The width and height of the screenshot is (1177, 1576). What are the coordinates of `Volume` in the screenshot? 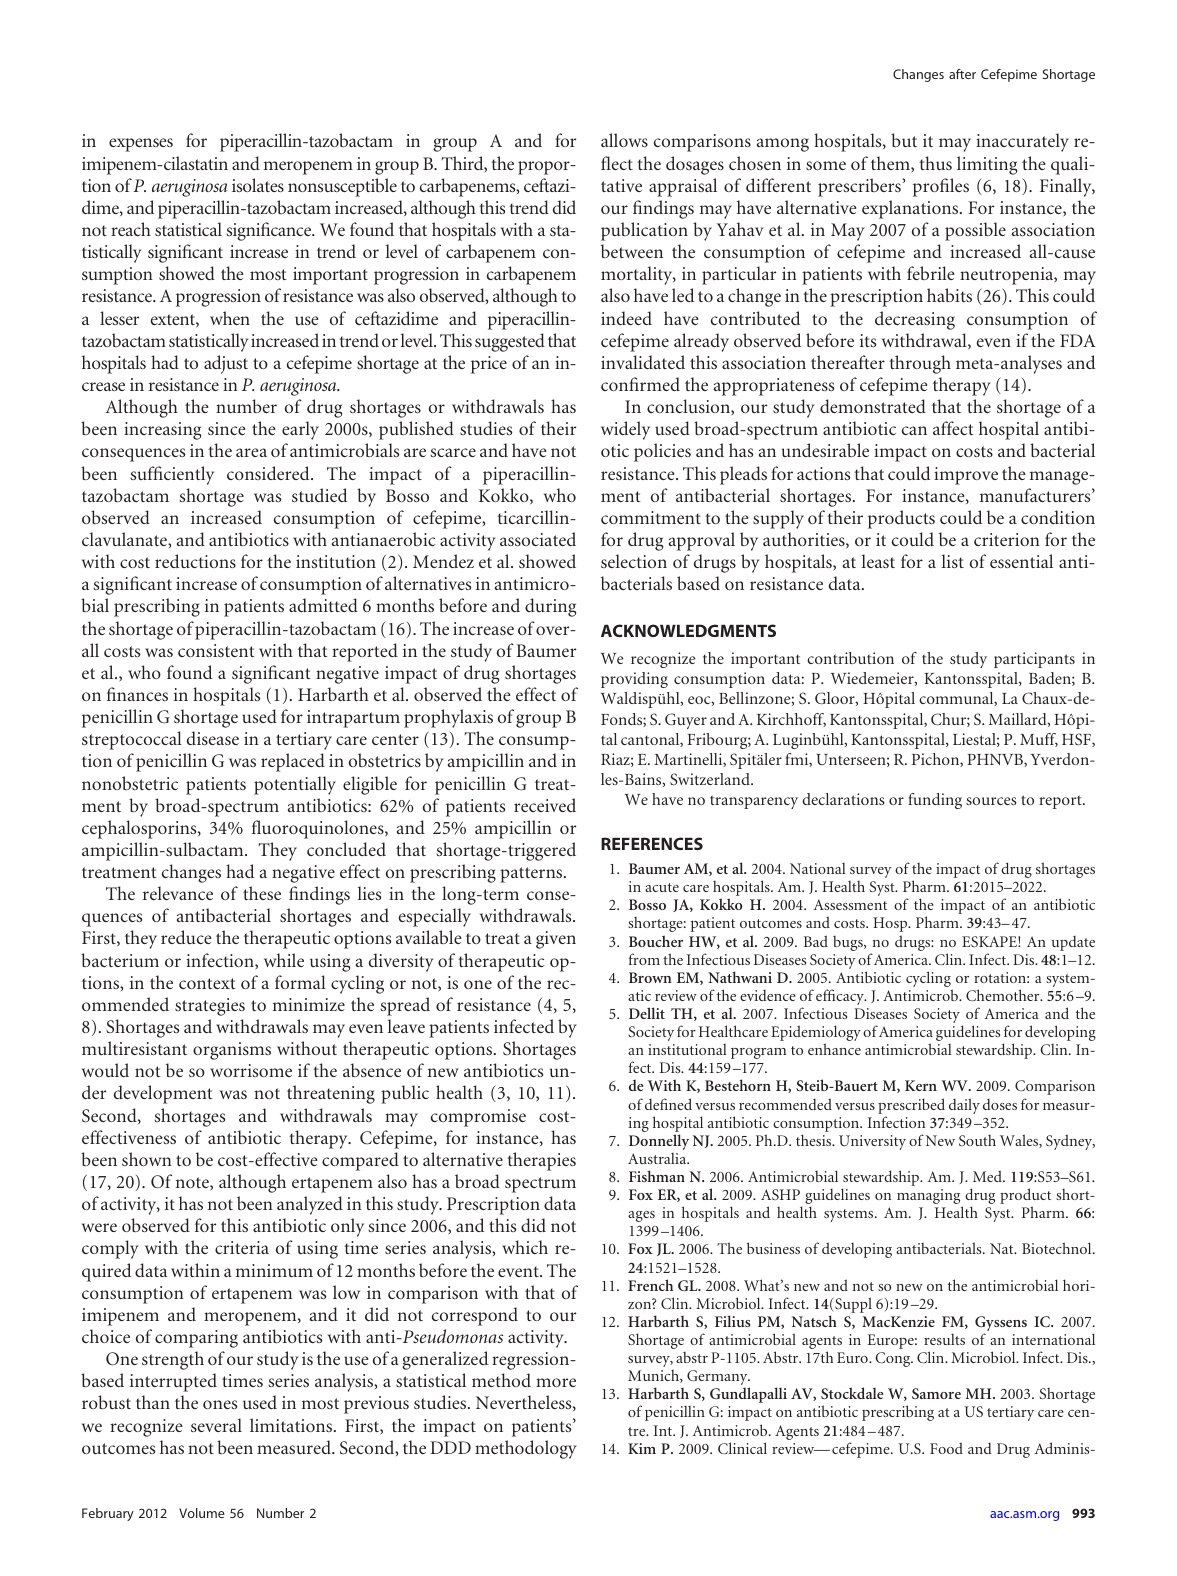 It's located at (202, 1513).
